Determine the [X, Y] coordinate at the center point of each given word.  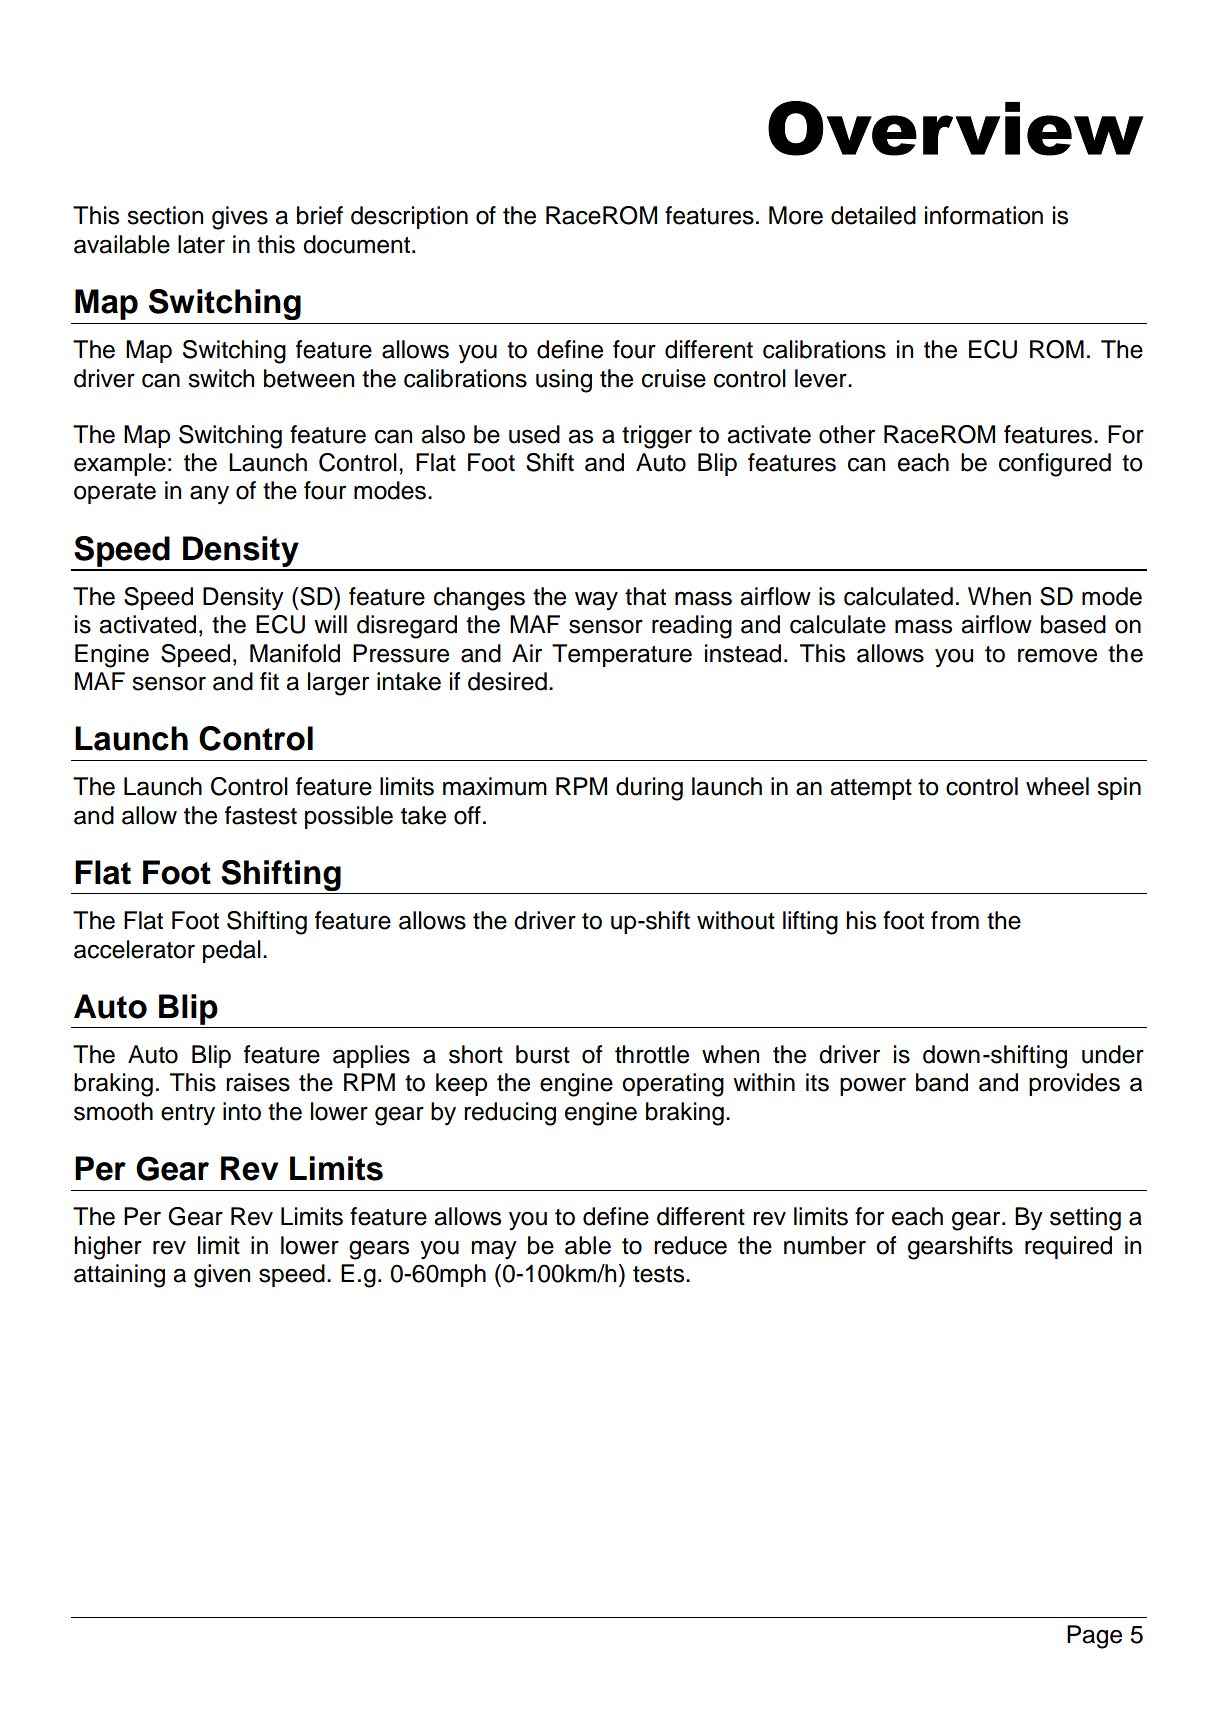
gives [240, 218]
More [796, 215]
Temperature [622, 655]
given [222, 1276]
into [242, 1111]
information [984, 215]
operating [673, 1085]
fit [269, 681]
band [942, 1082]
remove [1057, 655]
